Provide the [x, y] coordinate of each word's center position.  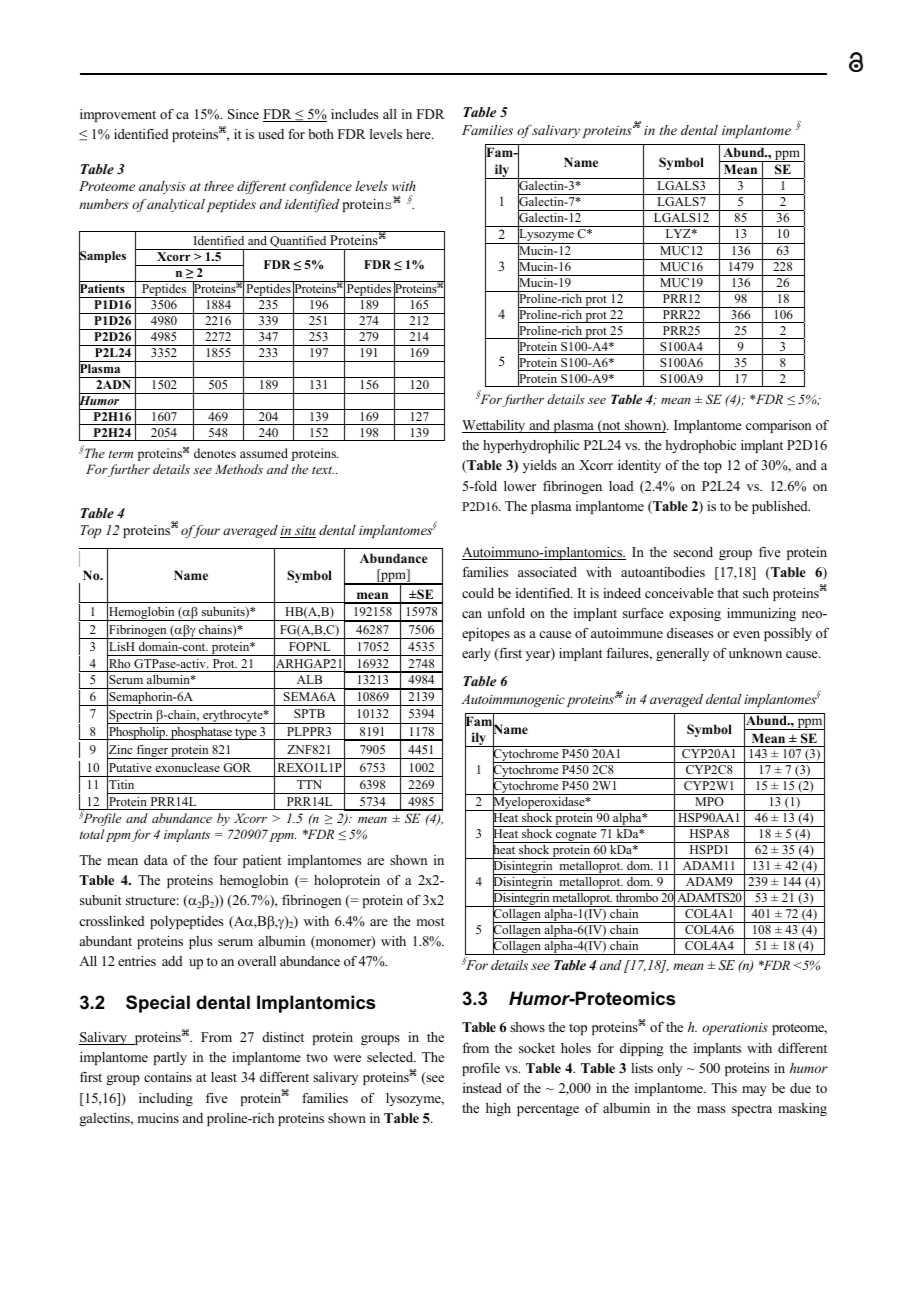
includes [354, 114]
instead [482, 1088]
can [472, 614]
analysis [162, 187]
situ [304, 532]
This [724, 1088]
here [419, 134]
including [166, 1099]
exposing [695, 614]
